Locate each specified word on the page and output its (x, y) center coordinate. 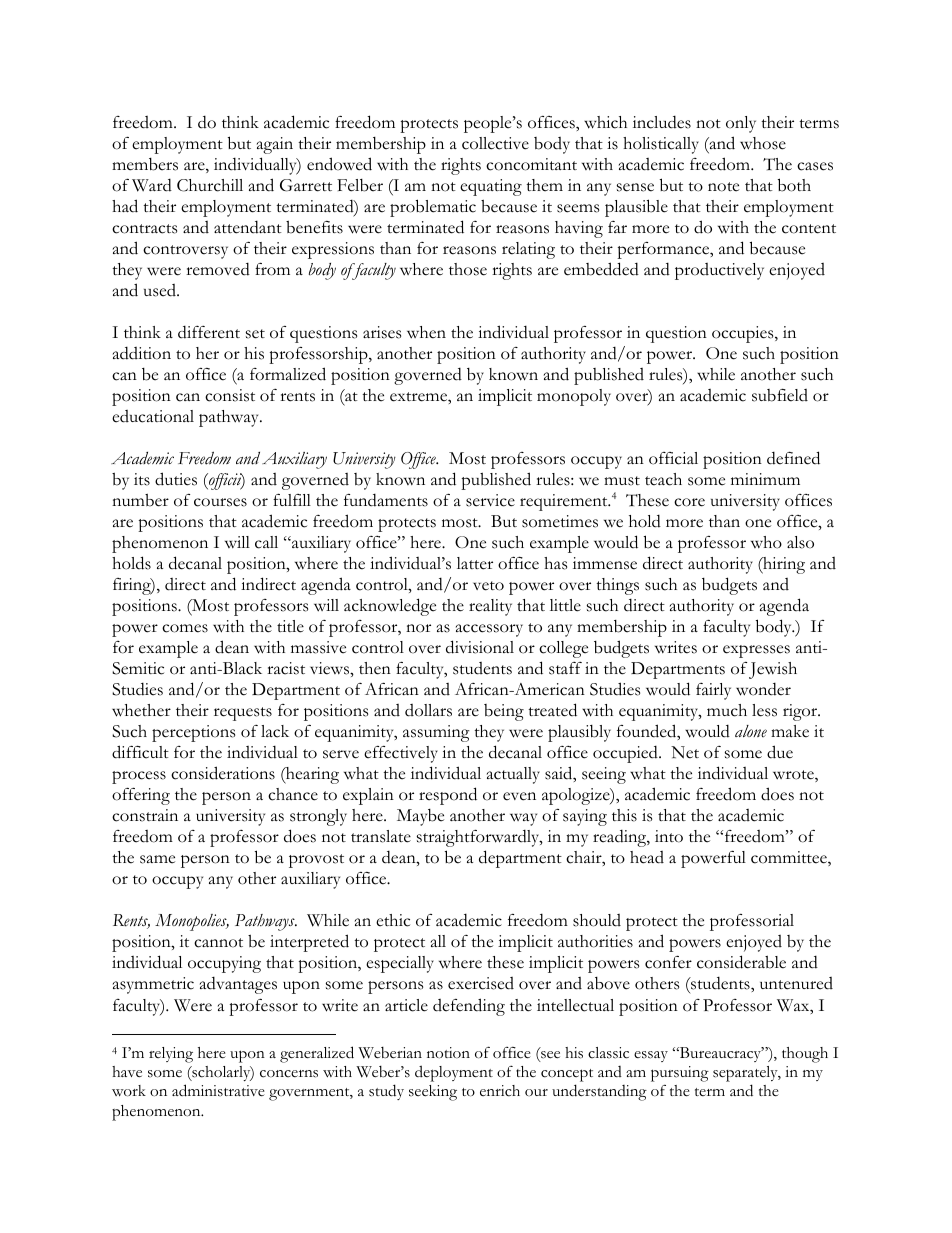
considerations (223, 773)
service (490, 500)
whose (763, 143)
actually (513, 775)
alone (751, 731)
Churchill (210, 185)
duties (176, 479)
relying (171, 1055)
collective (495, 143)
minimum (765, 479)
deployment (454, 1073)
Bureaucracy (720, 1054)
